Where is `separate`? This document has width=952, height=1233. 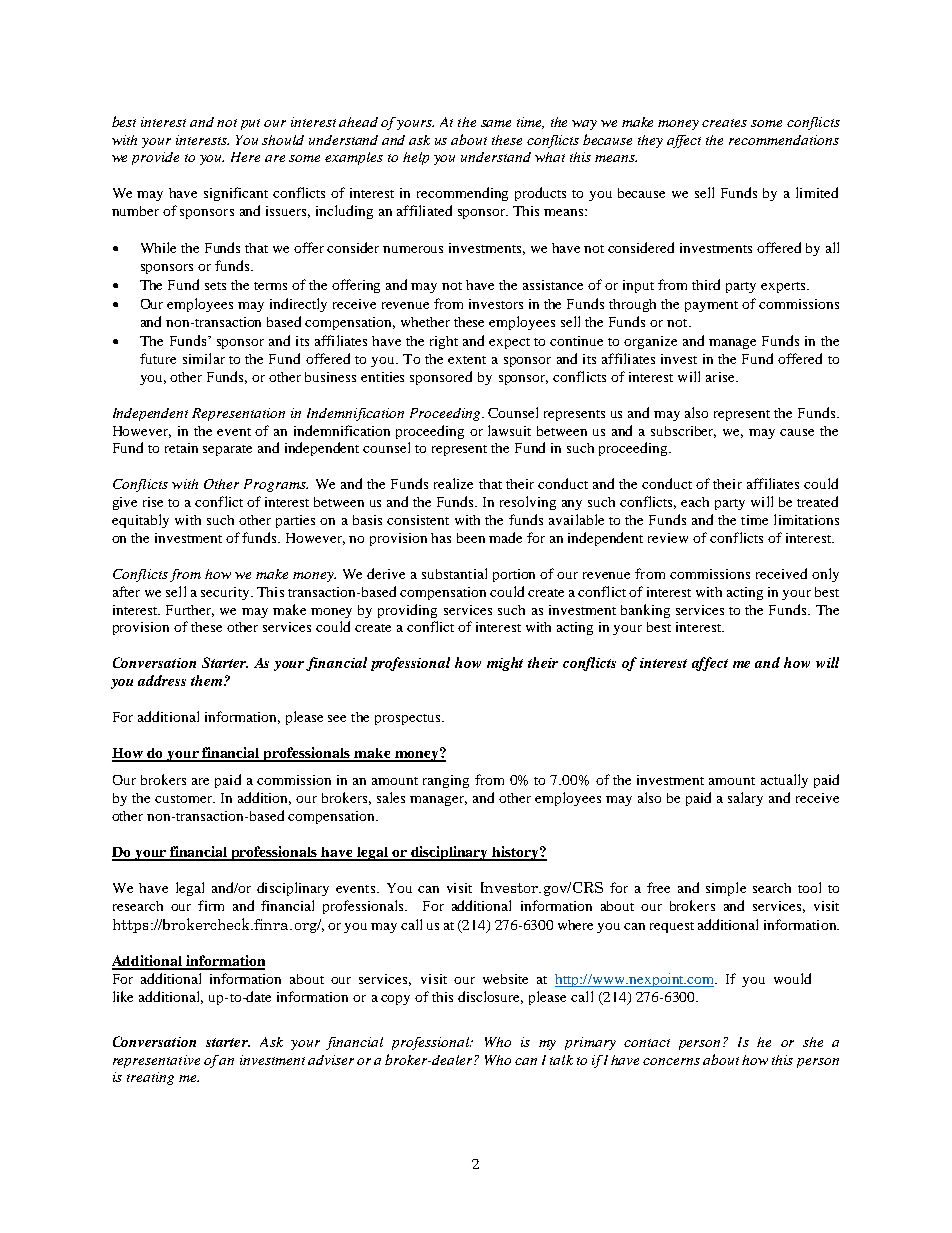
separate is located at coordinates (227, 450).
